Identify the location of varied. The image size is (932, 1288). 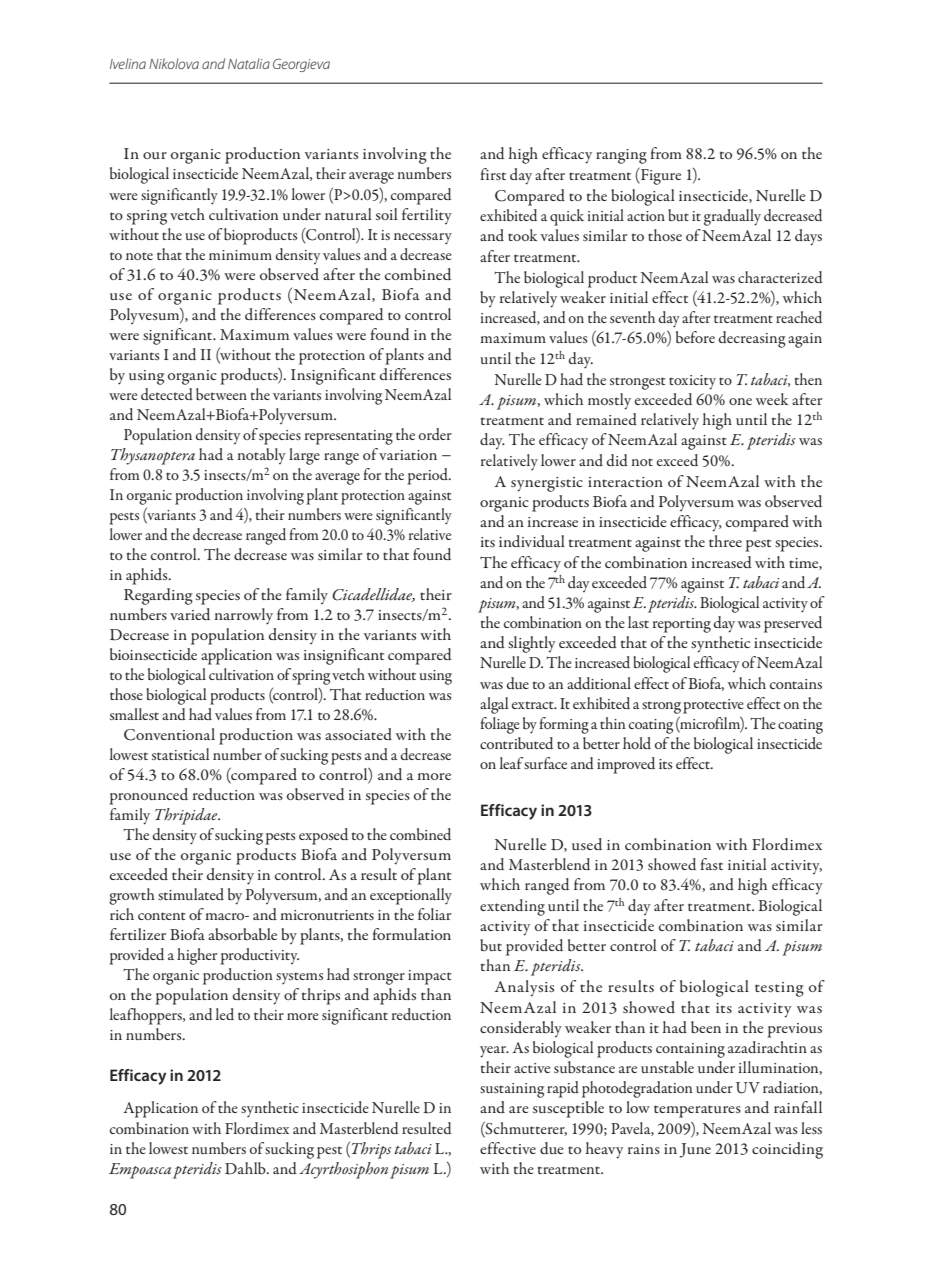
(190, 614).
